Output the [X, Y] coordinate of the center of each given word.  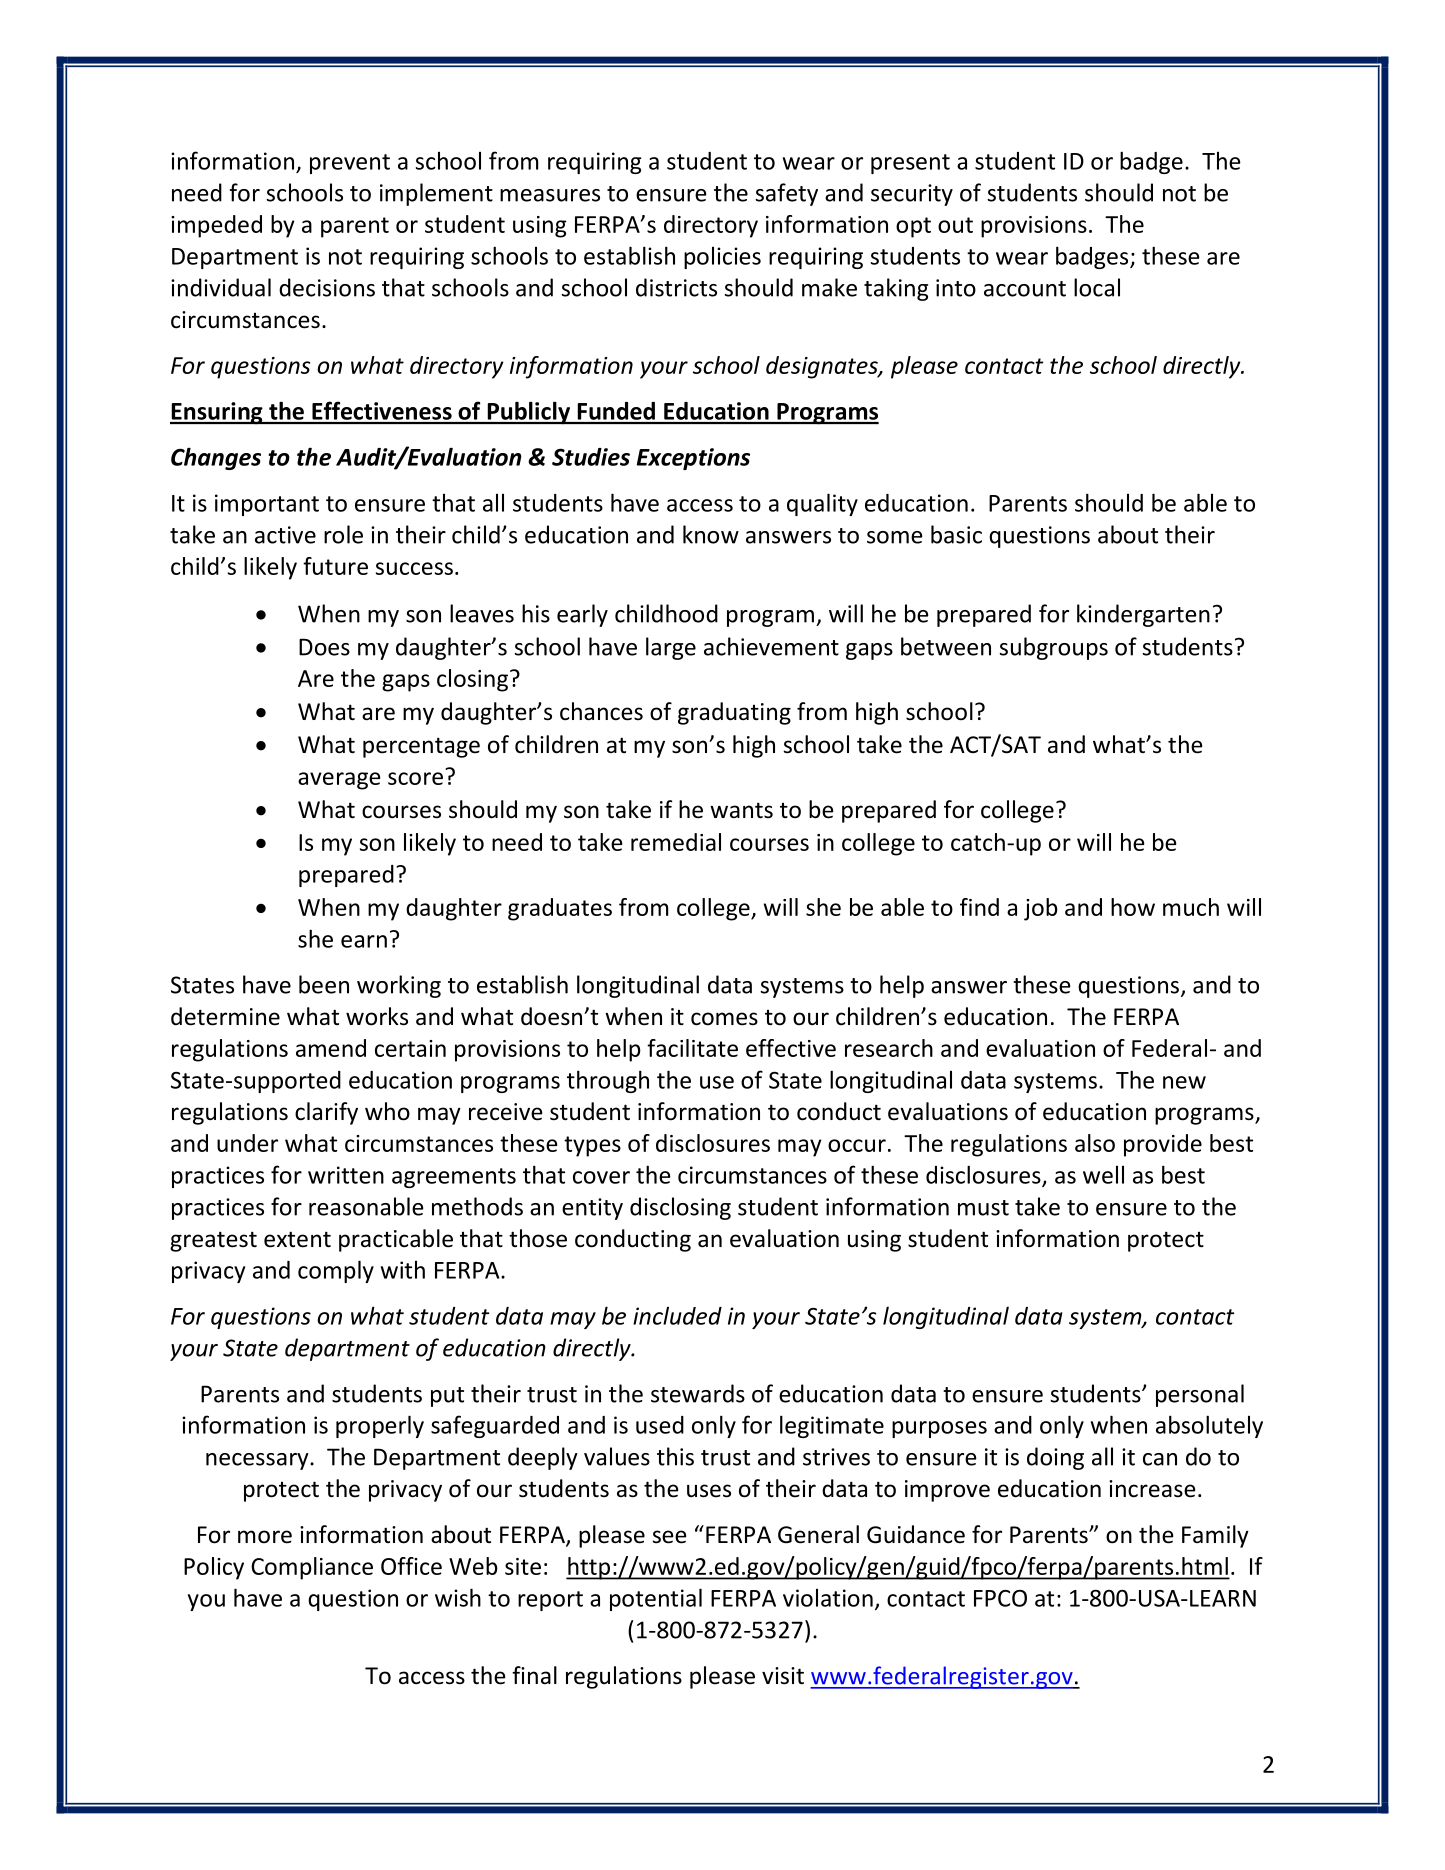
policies [722, 258]
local [1097, 287]
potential [656, 1599]
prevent [350, 164]
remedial [676, 842]
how [1133, 907]
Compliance [312, 1568]
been [324, 984]
